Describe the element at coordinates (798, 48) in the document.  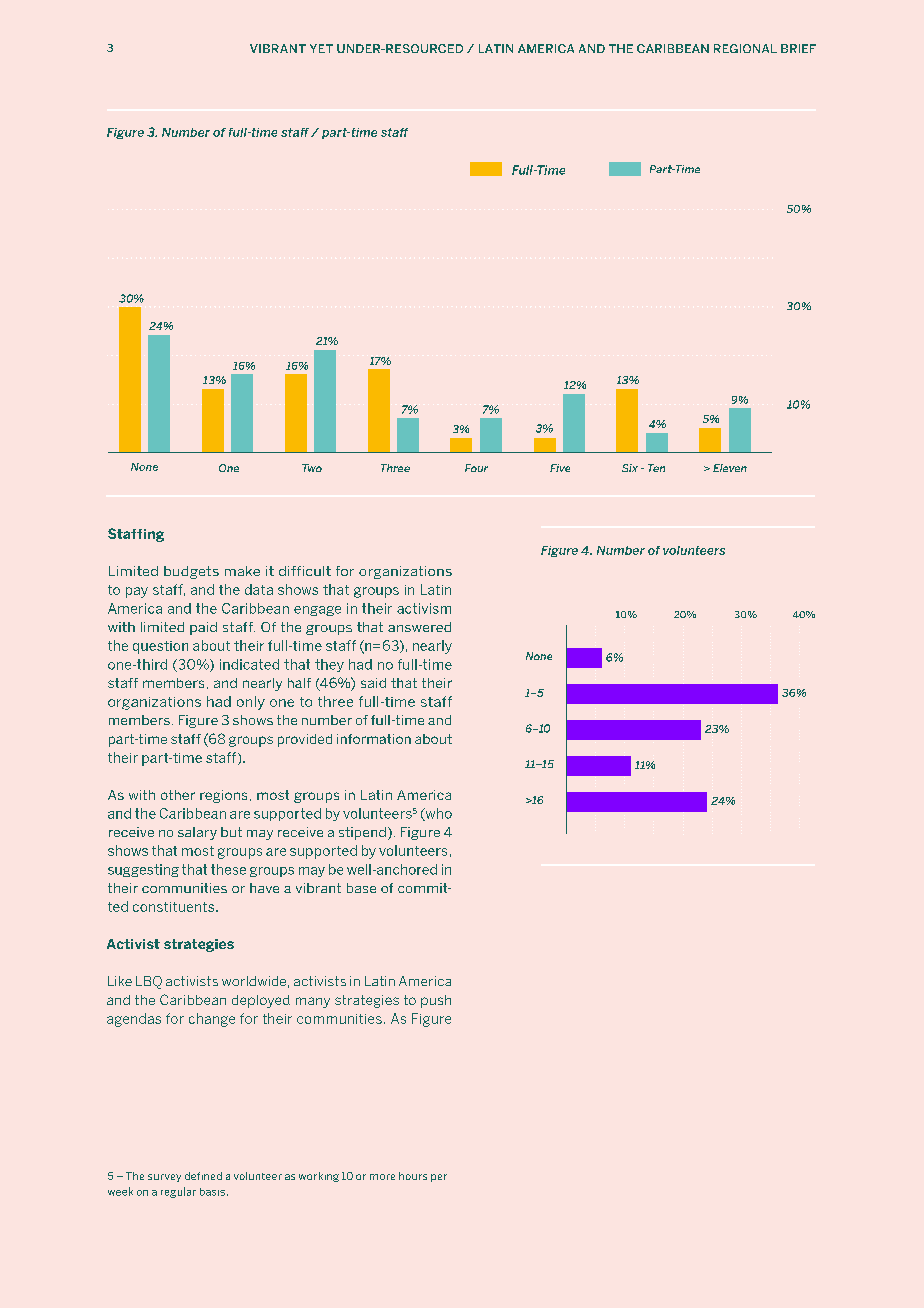
I see `BRIEF` at that location.
